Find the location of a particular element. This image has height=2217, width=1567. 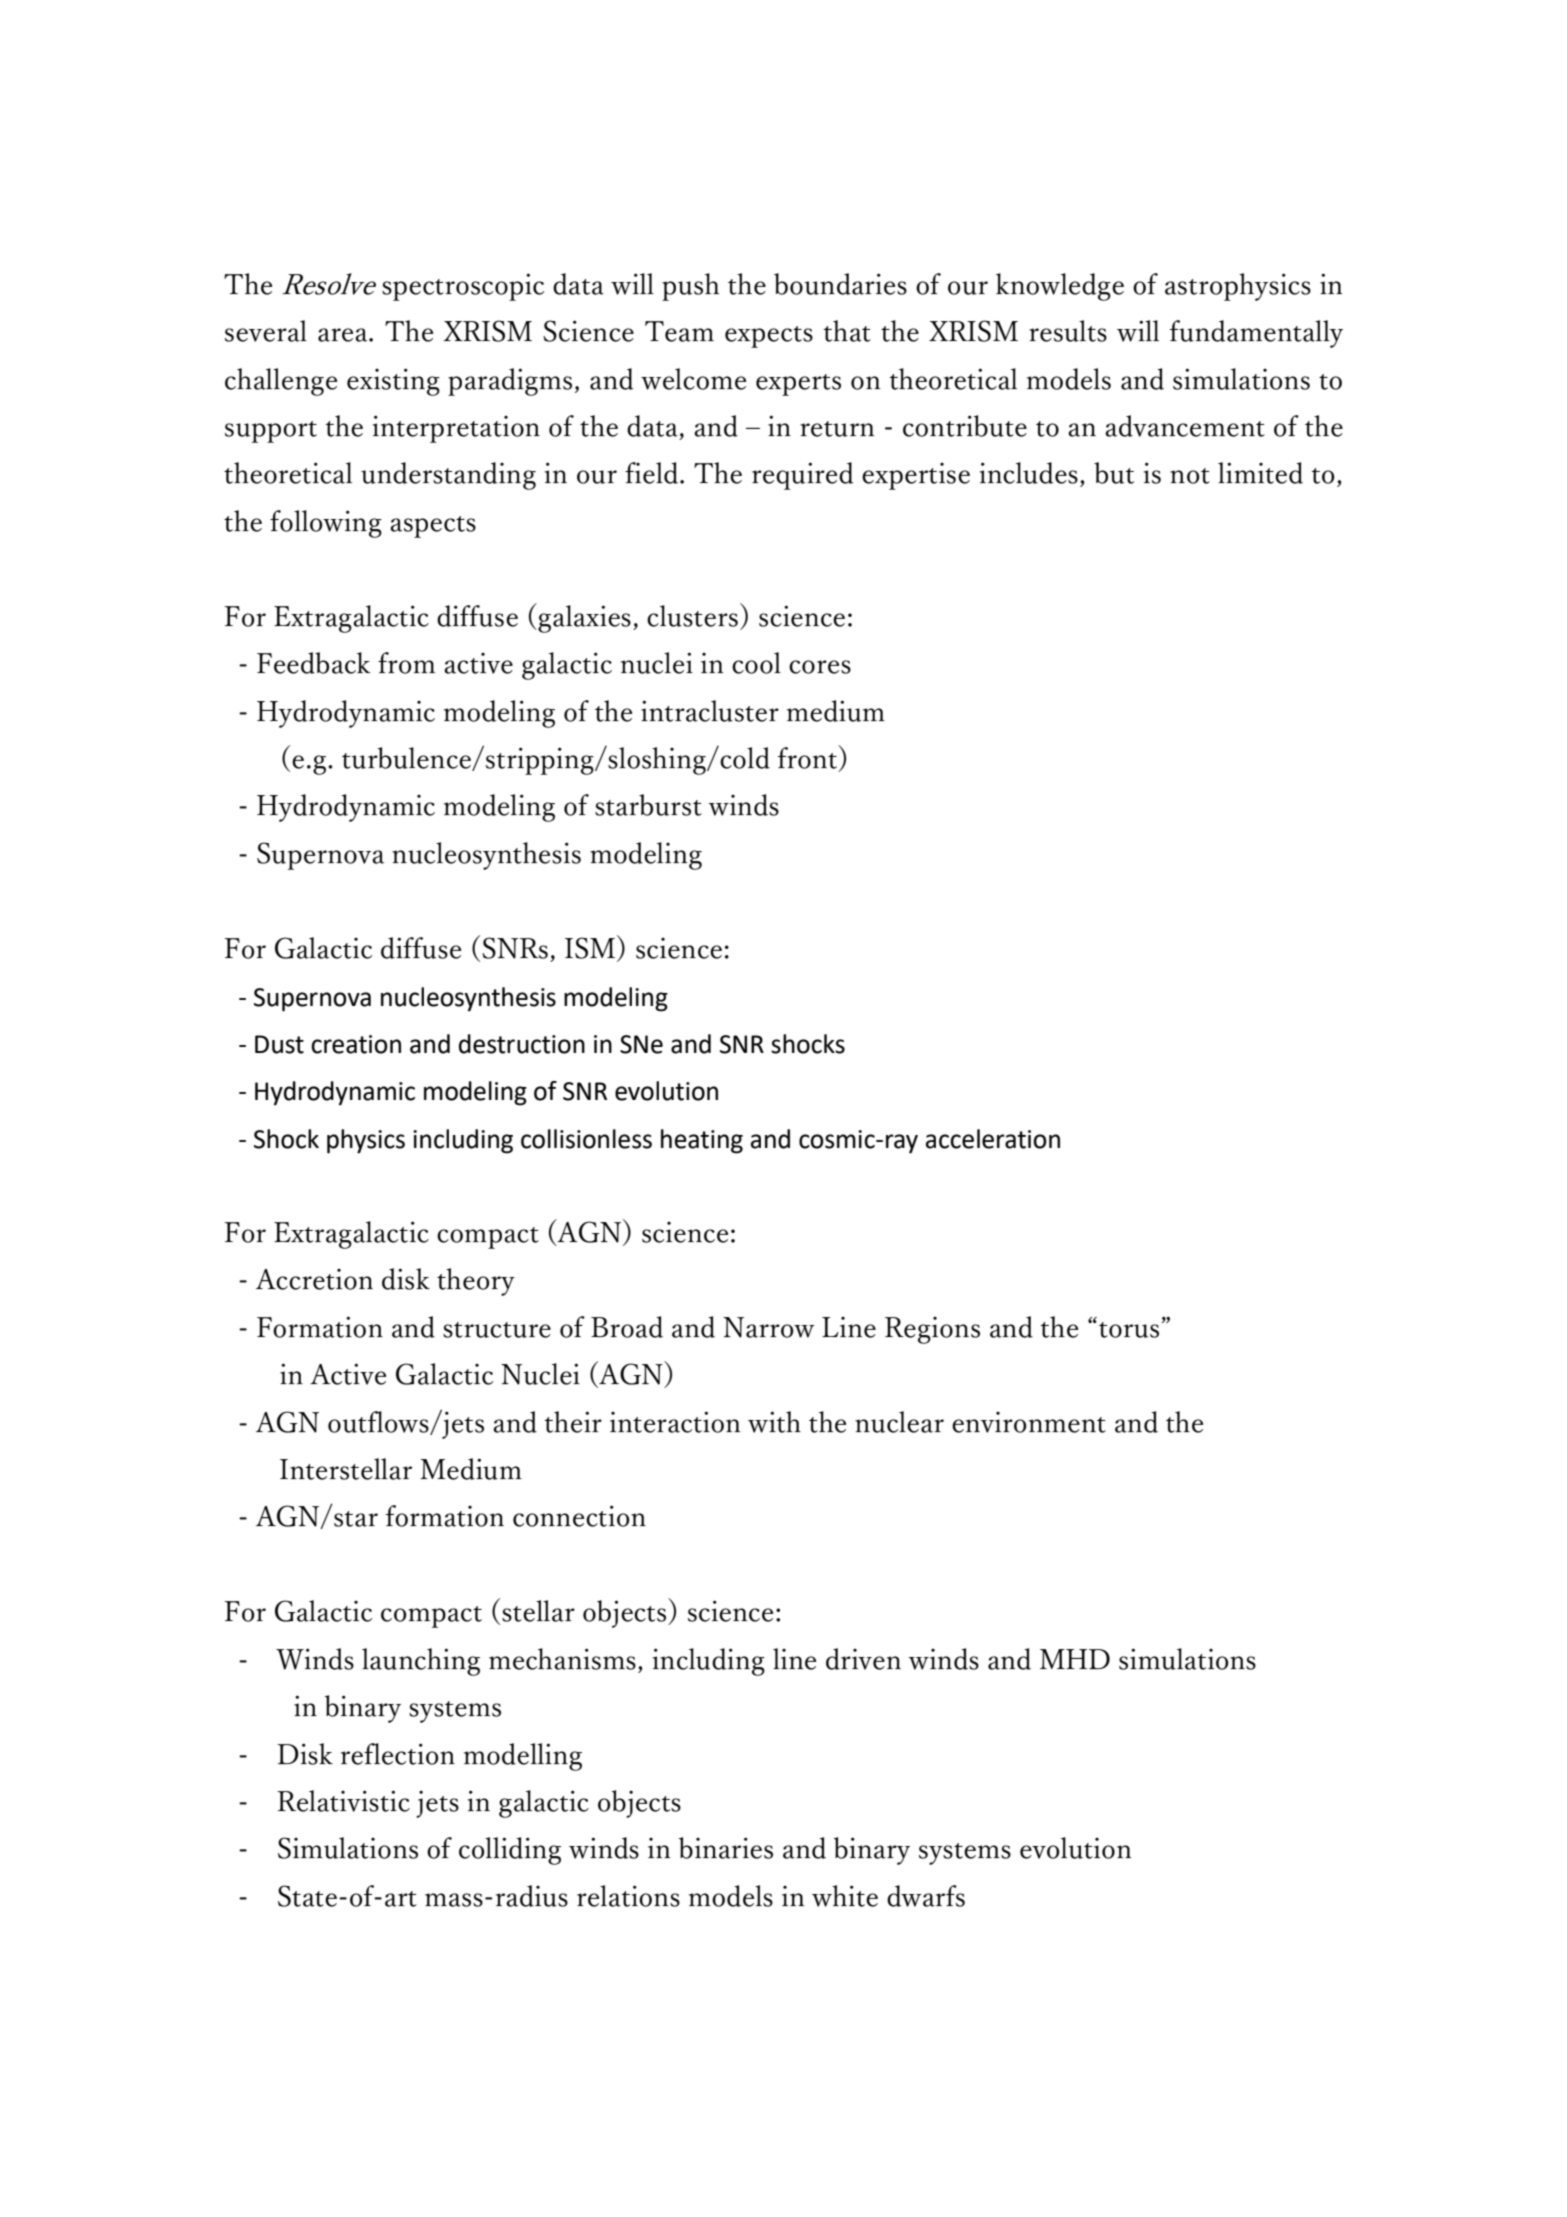

expects is located at coordinates (769, 337).
